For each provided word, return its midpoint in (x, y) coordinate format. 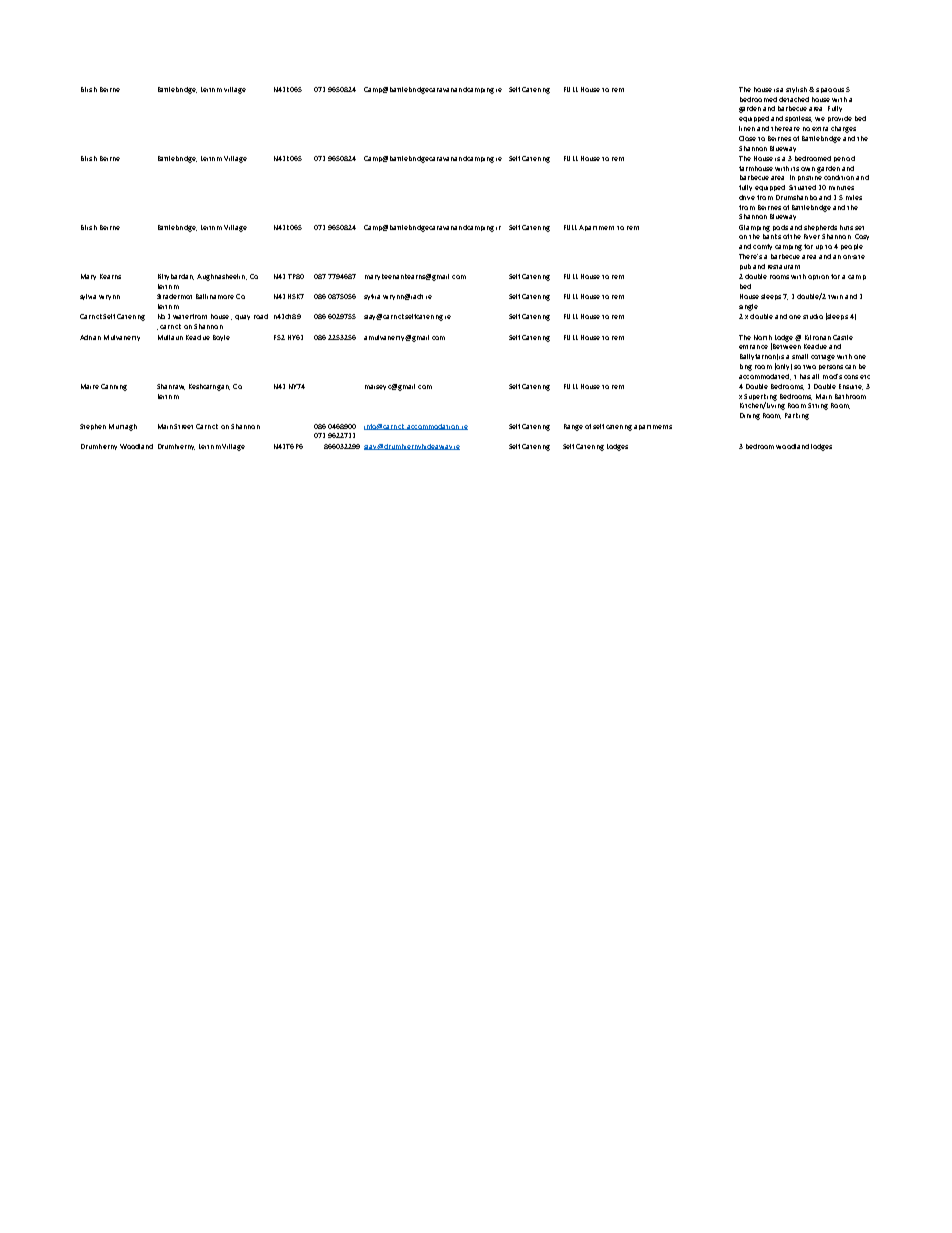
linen (747, 128)
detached (794, 99)
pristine (810, 178)
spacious (830, 90)
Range (573, 427)
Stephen (93, 427)
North (763, 337)
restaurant (784, 267)
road (261, 316)
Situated (802, 187)
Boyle (221, 338)
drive (747, 197)
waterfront (190, 316)
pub (745, 267)
